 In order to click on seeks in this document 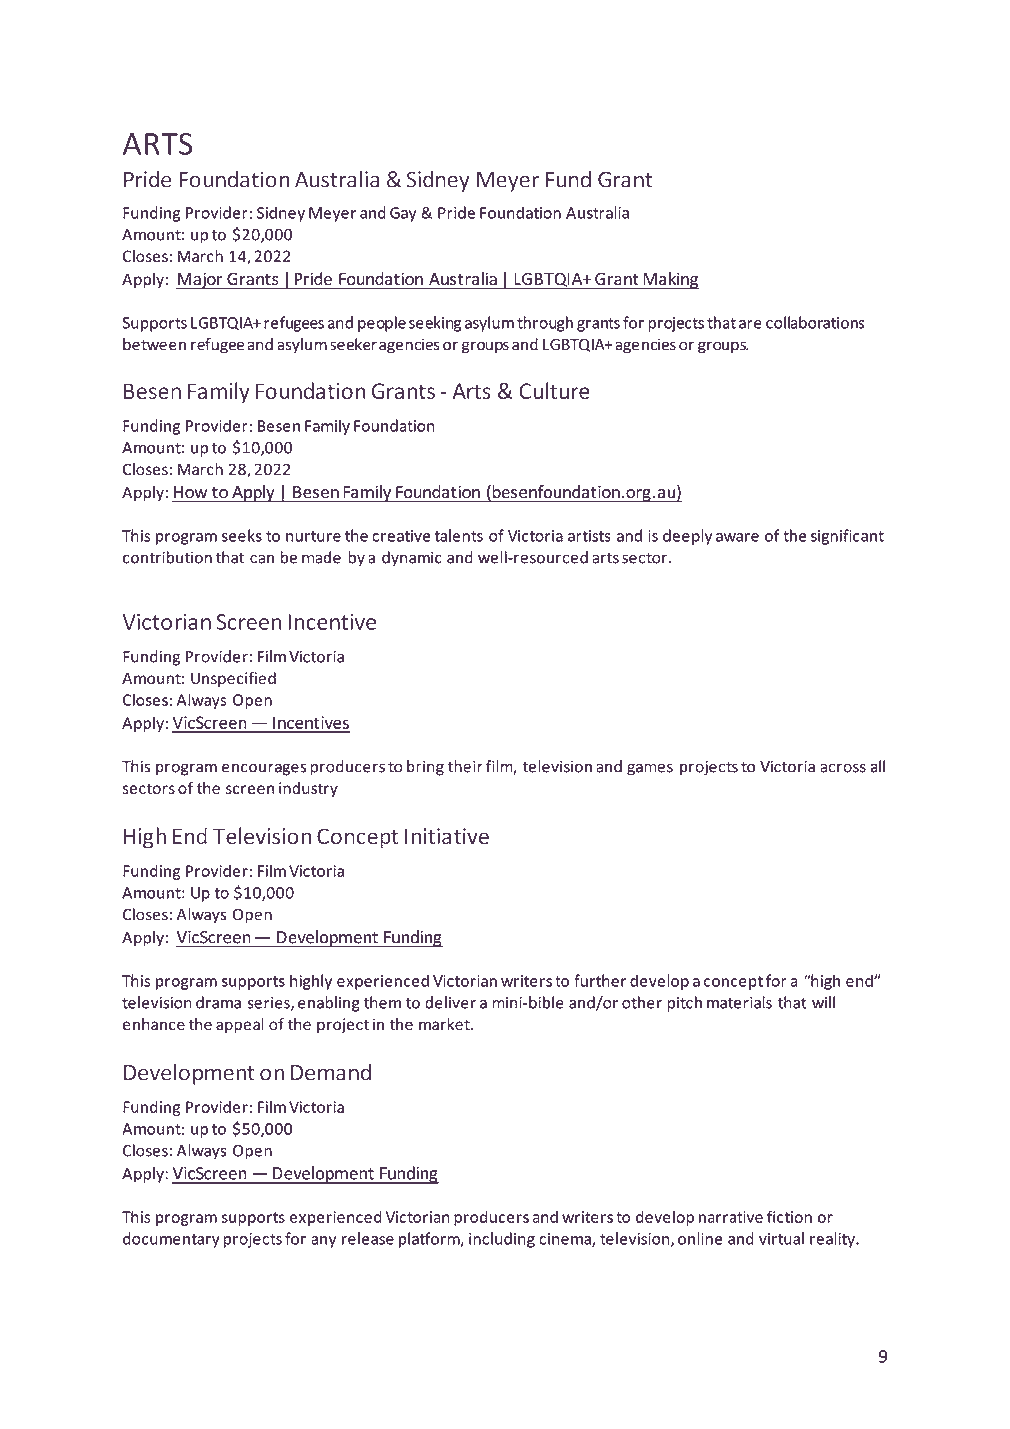, I will do `click(242, 535)`.
